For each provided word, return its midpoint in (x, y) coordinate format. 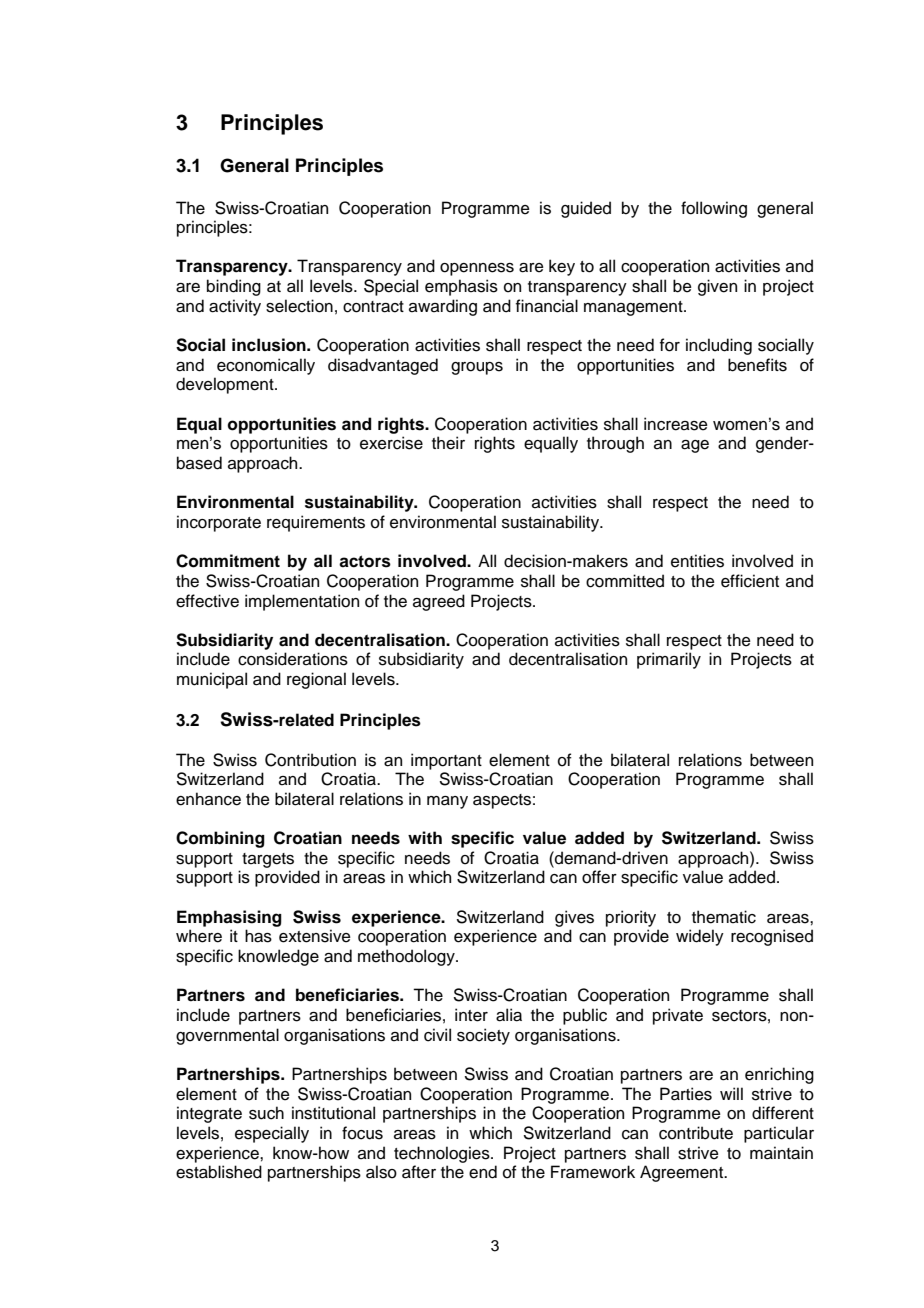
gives (574, 918)
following (714, 209)
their (448, 443)
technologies (443, 1154)
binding (234, 287)
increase (676, 424)
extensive (315, 936)
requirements (316, 523)
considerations (293, 659)
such (266, 1113)
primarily (669, 660)
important (446, 761)
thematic (724, 917)
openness (477, 269)
